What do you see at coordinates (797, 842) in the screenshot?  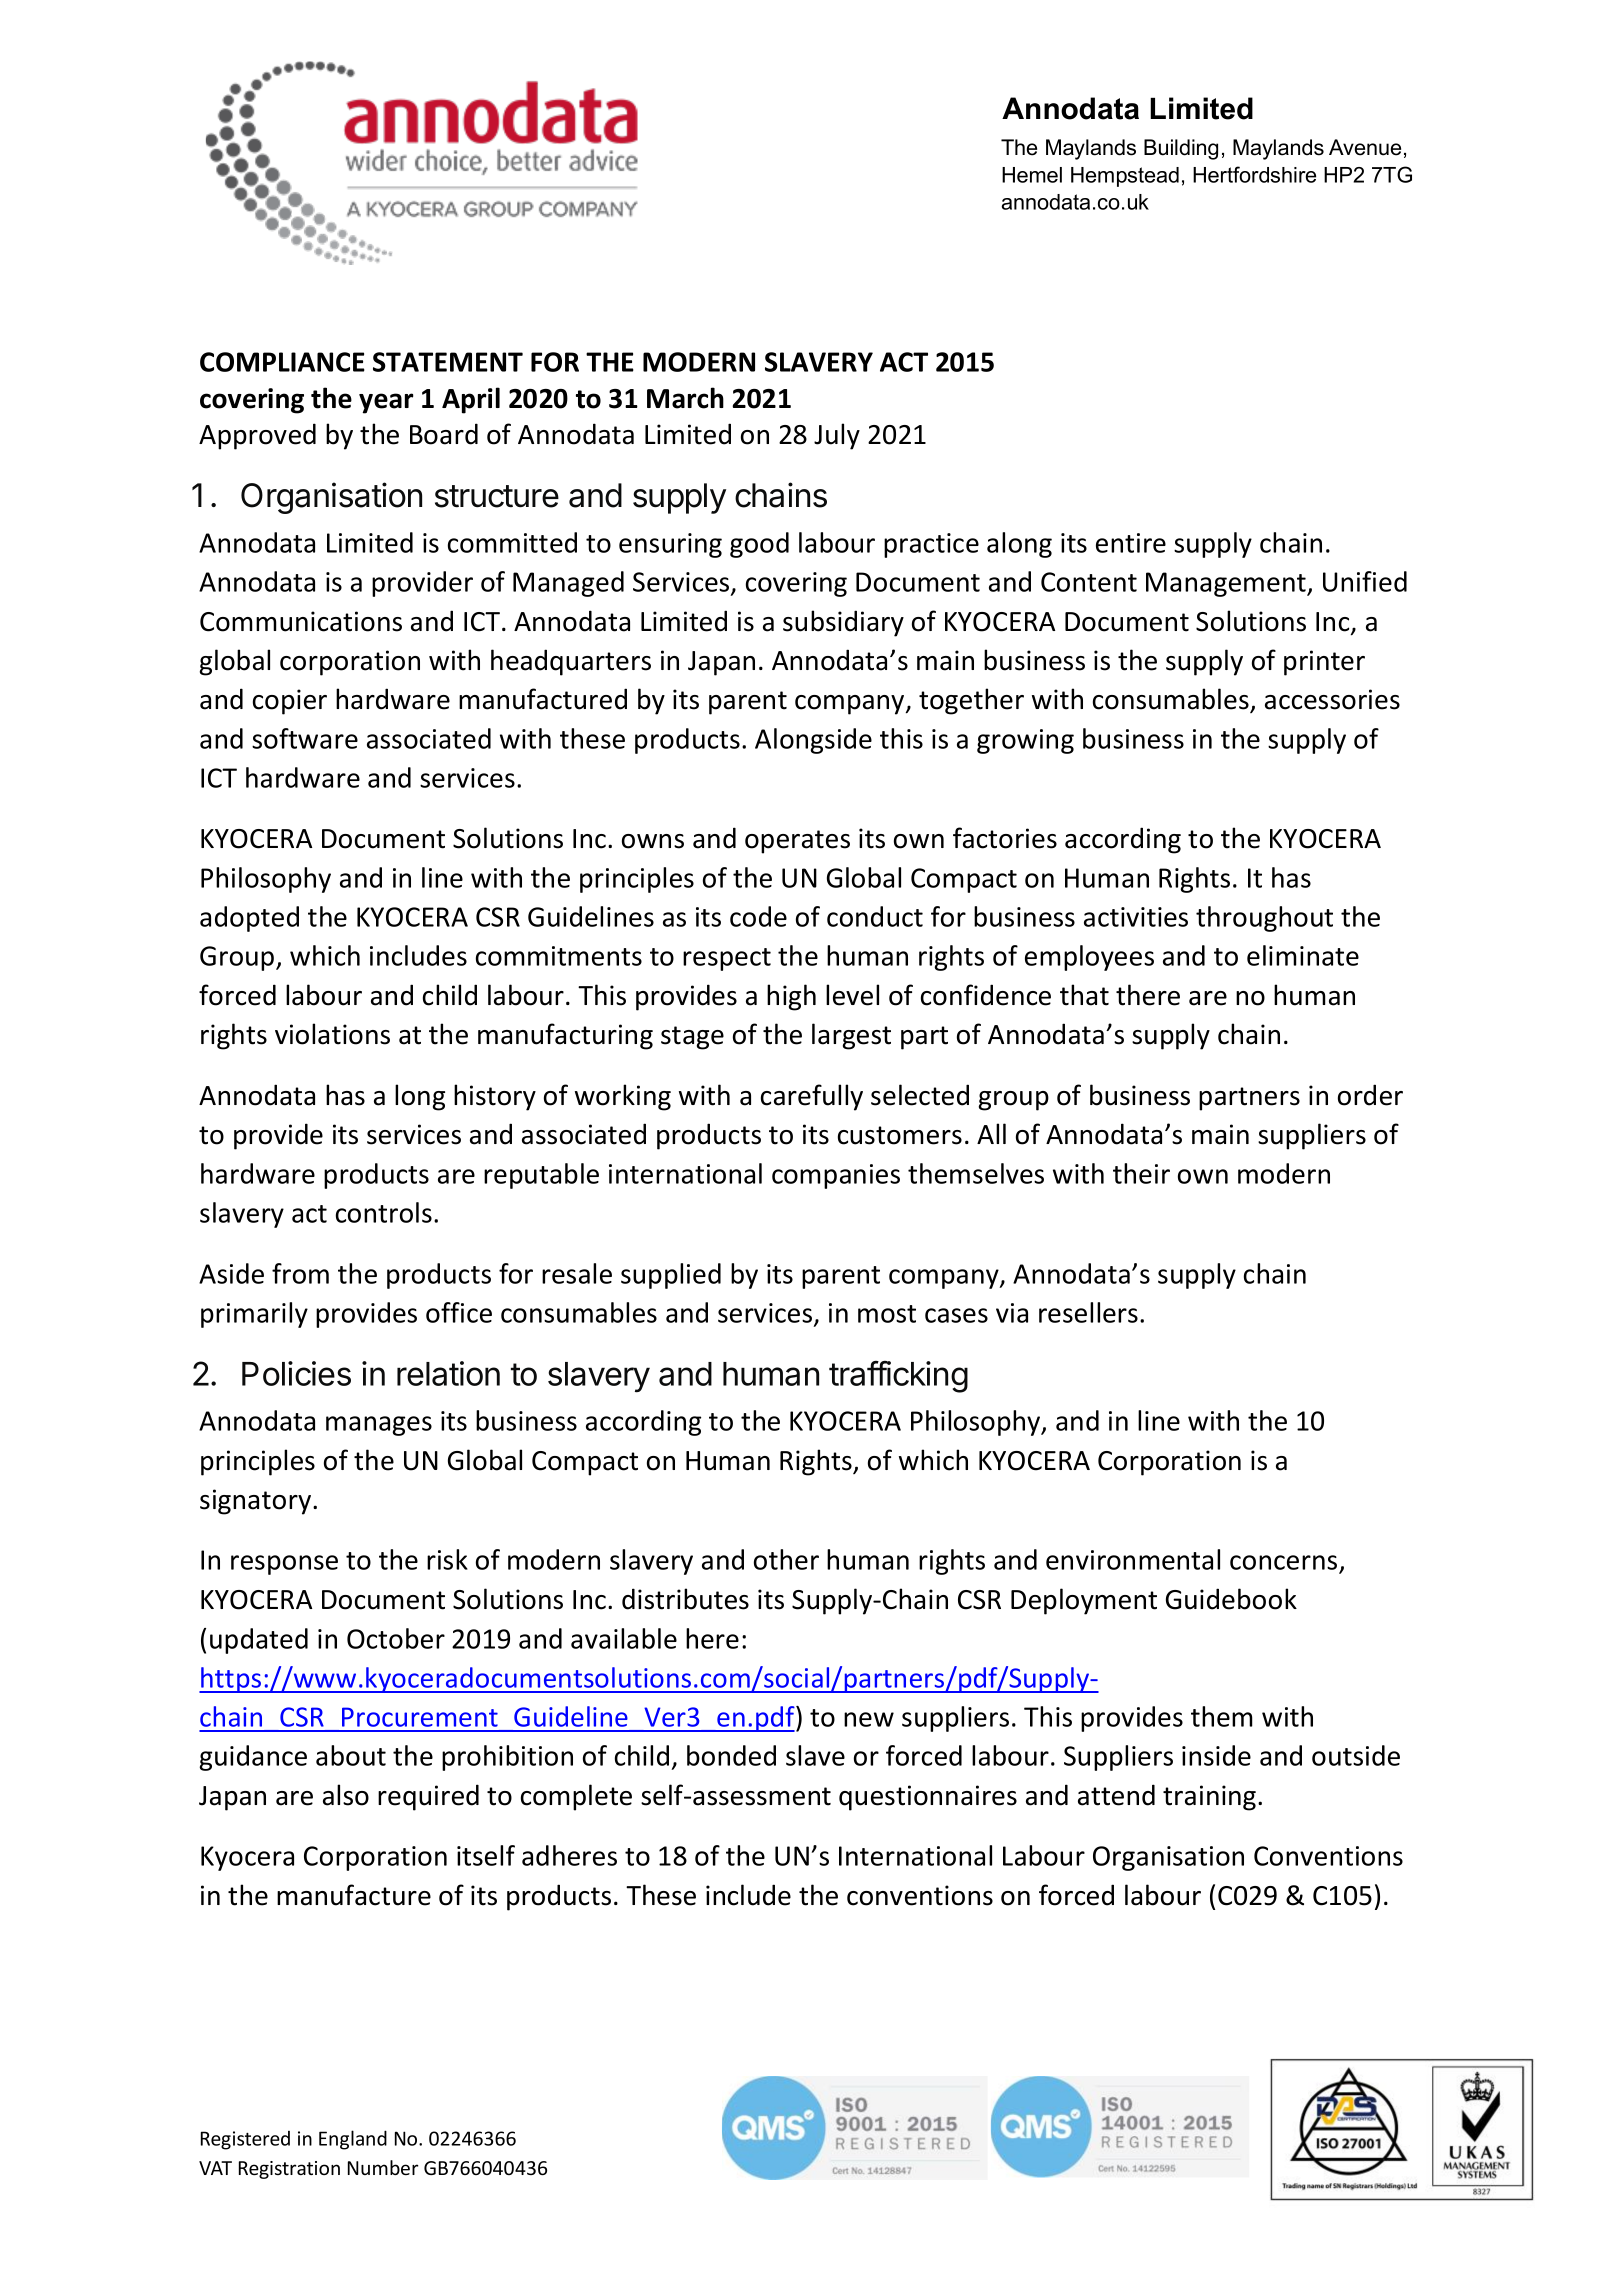 I see `operates` at bounding box center [797, 842].
